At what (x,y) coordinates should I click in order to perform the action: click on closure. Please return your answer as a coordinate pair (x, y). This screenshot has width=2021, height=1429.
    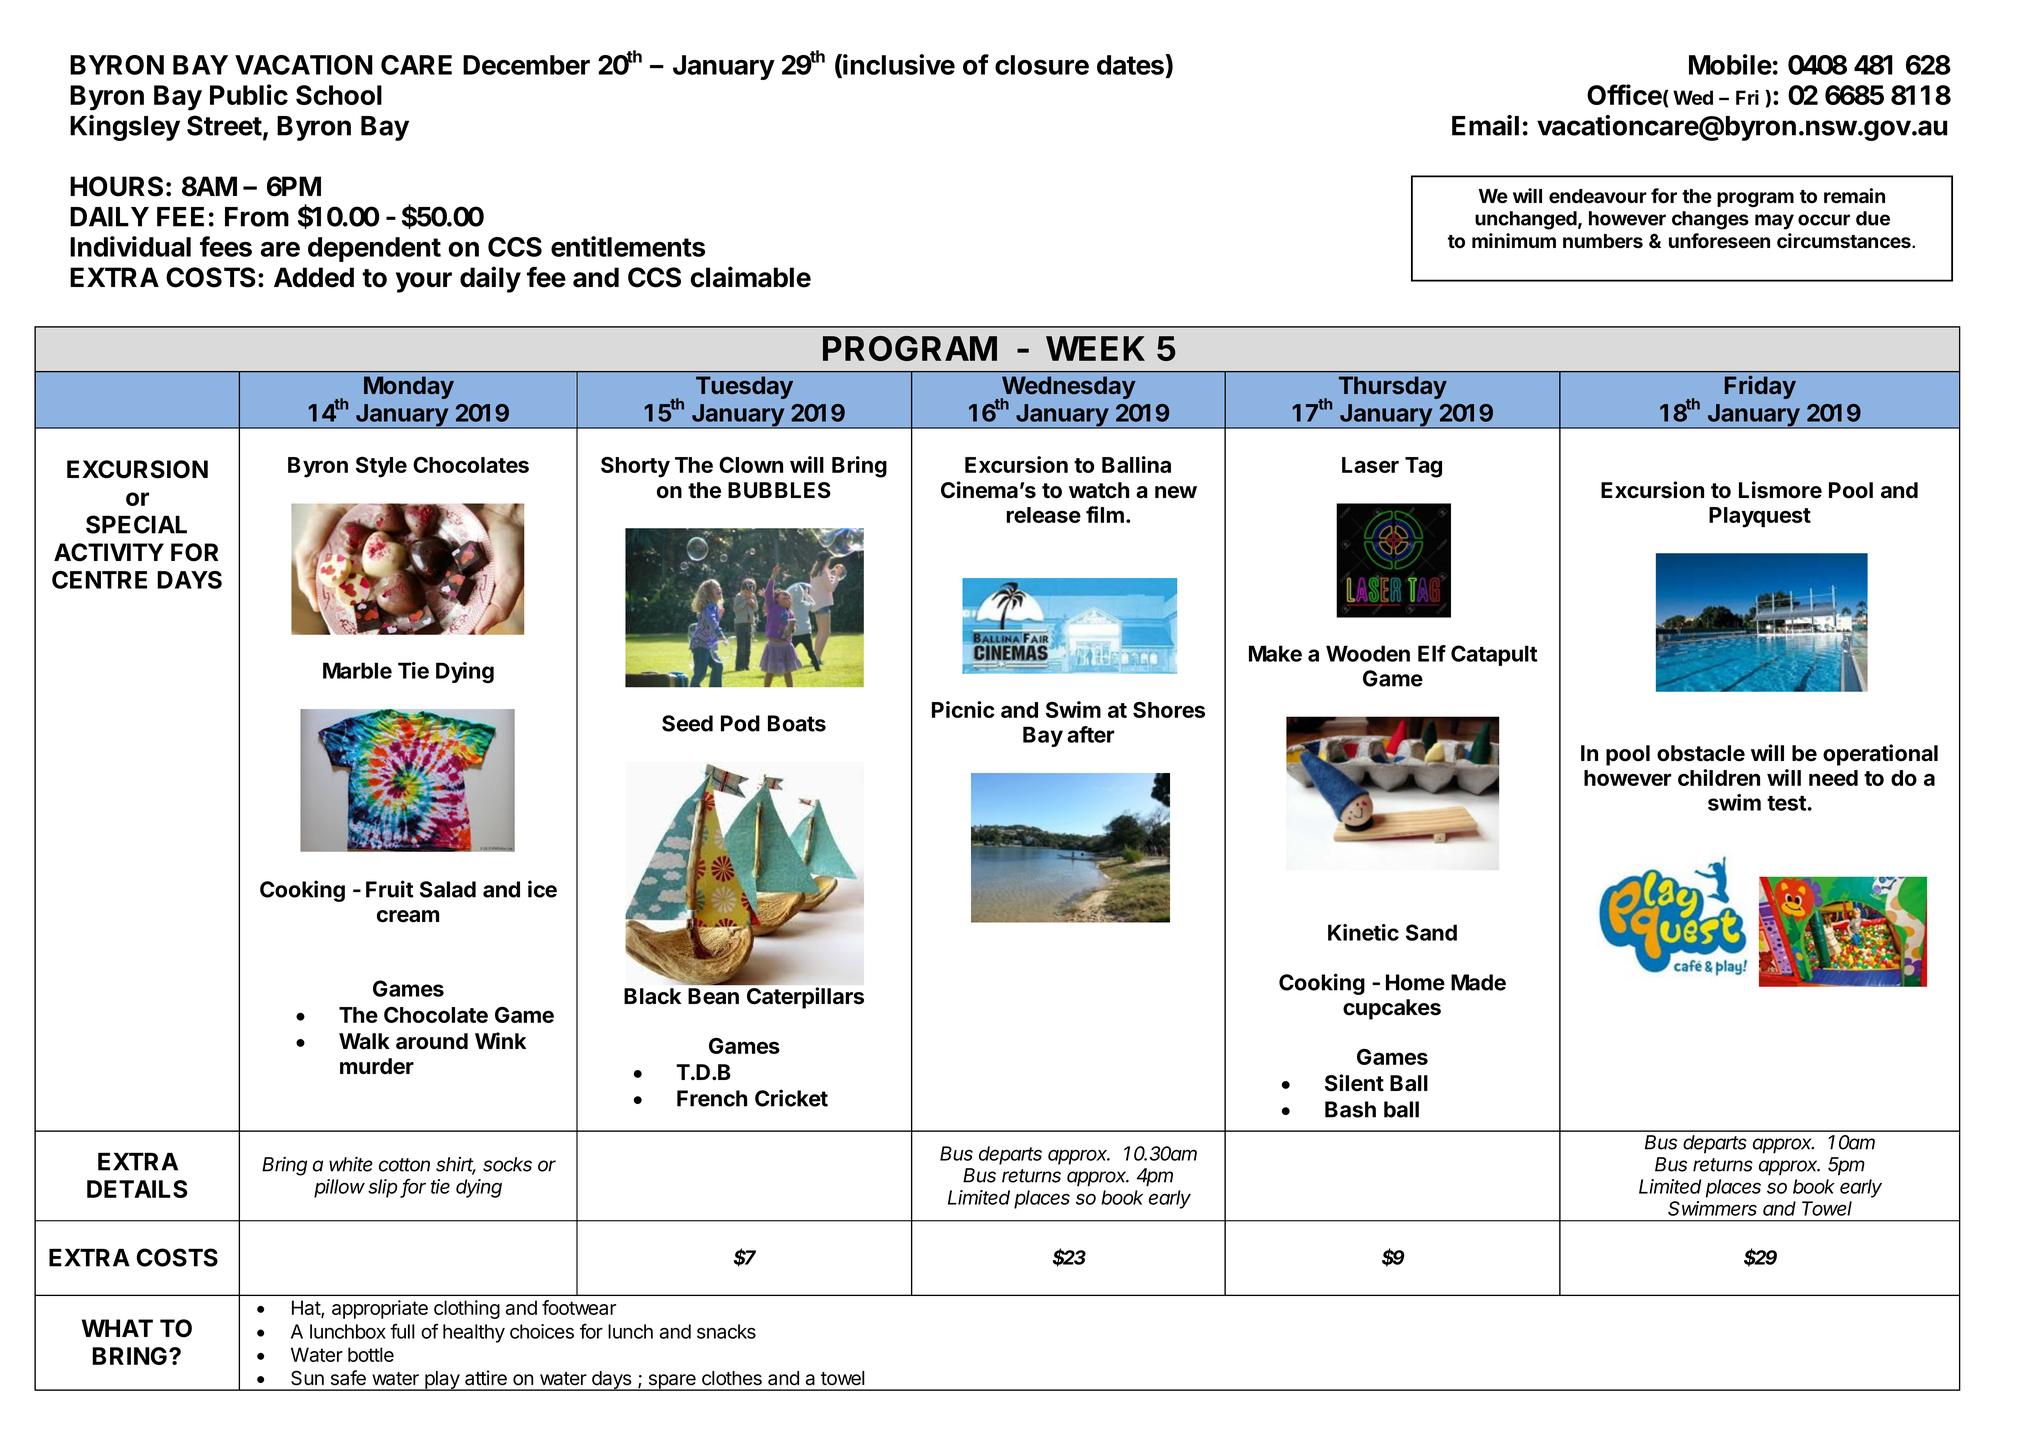
    Looking at the image, I should click on (1042, 65).
